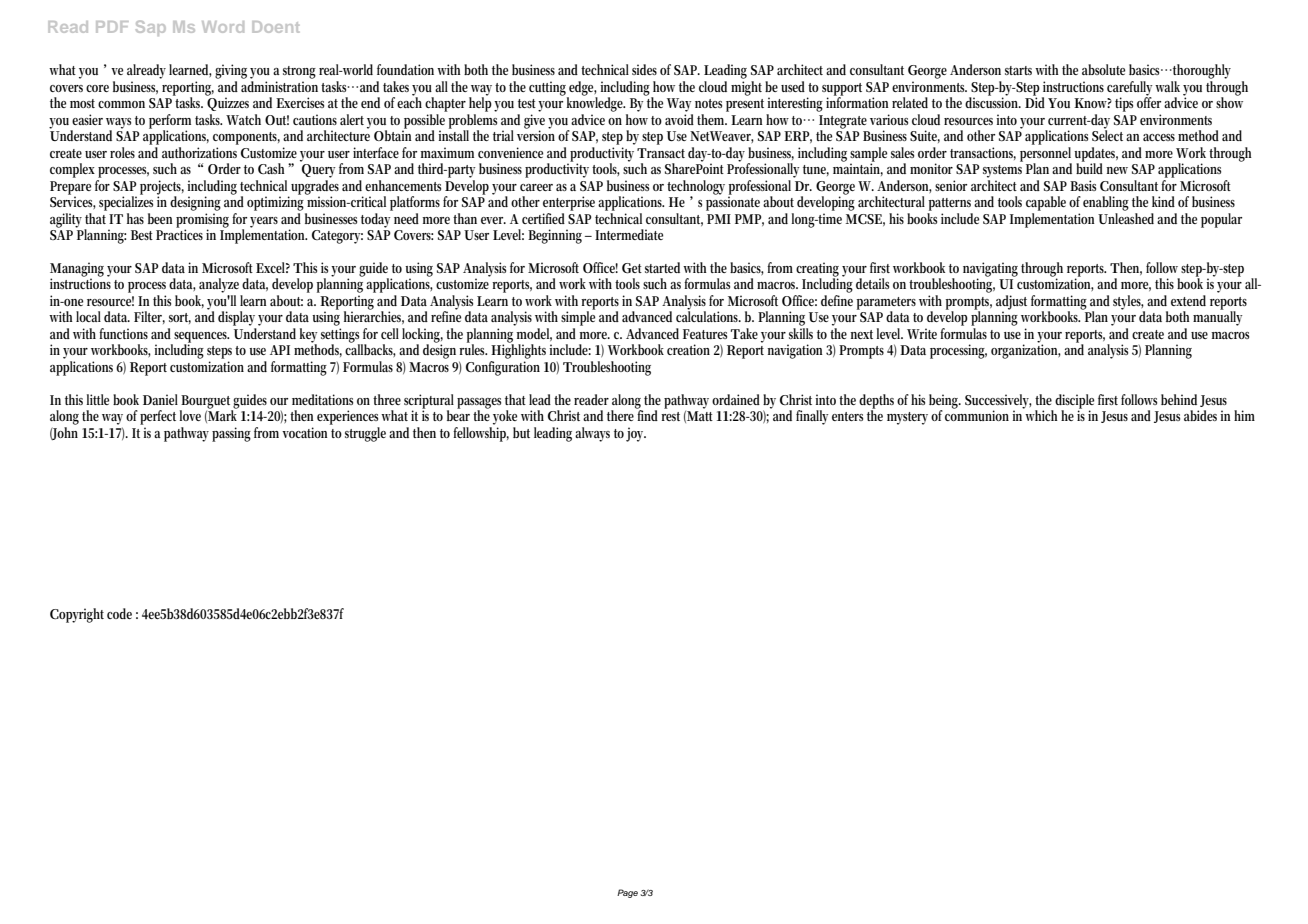 The image size is (1308, 924). I want to click on creation, so click(688, 349).
